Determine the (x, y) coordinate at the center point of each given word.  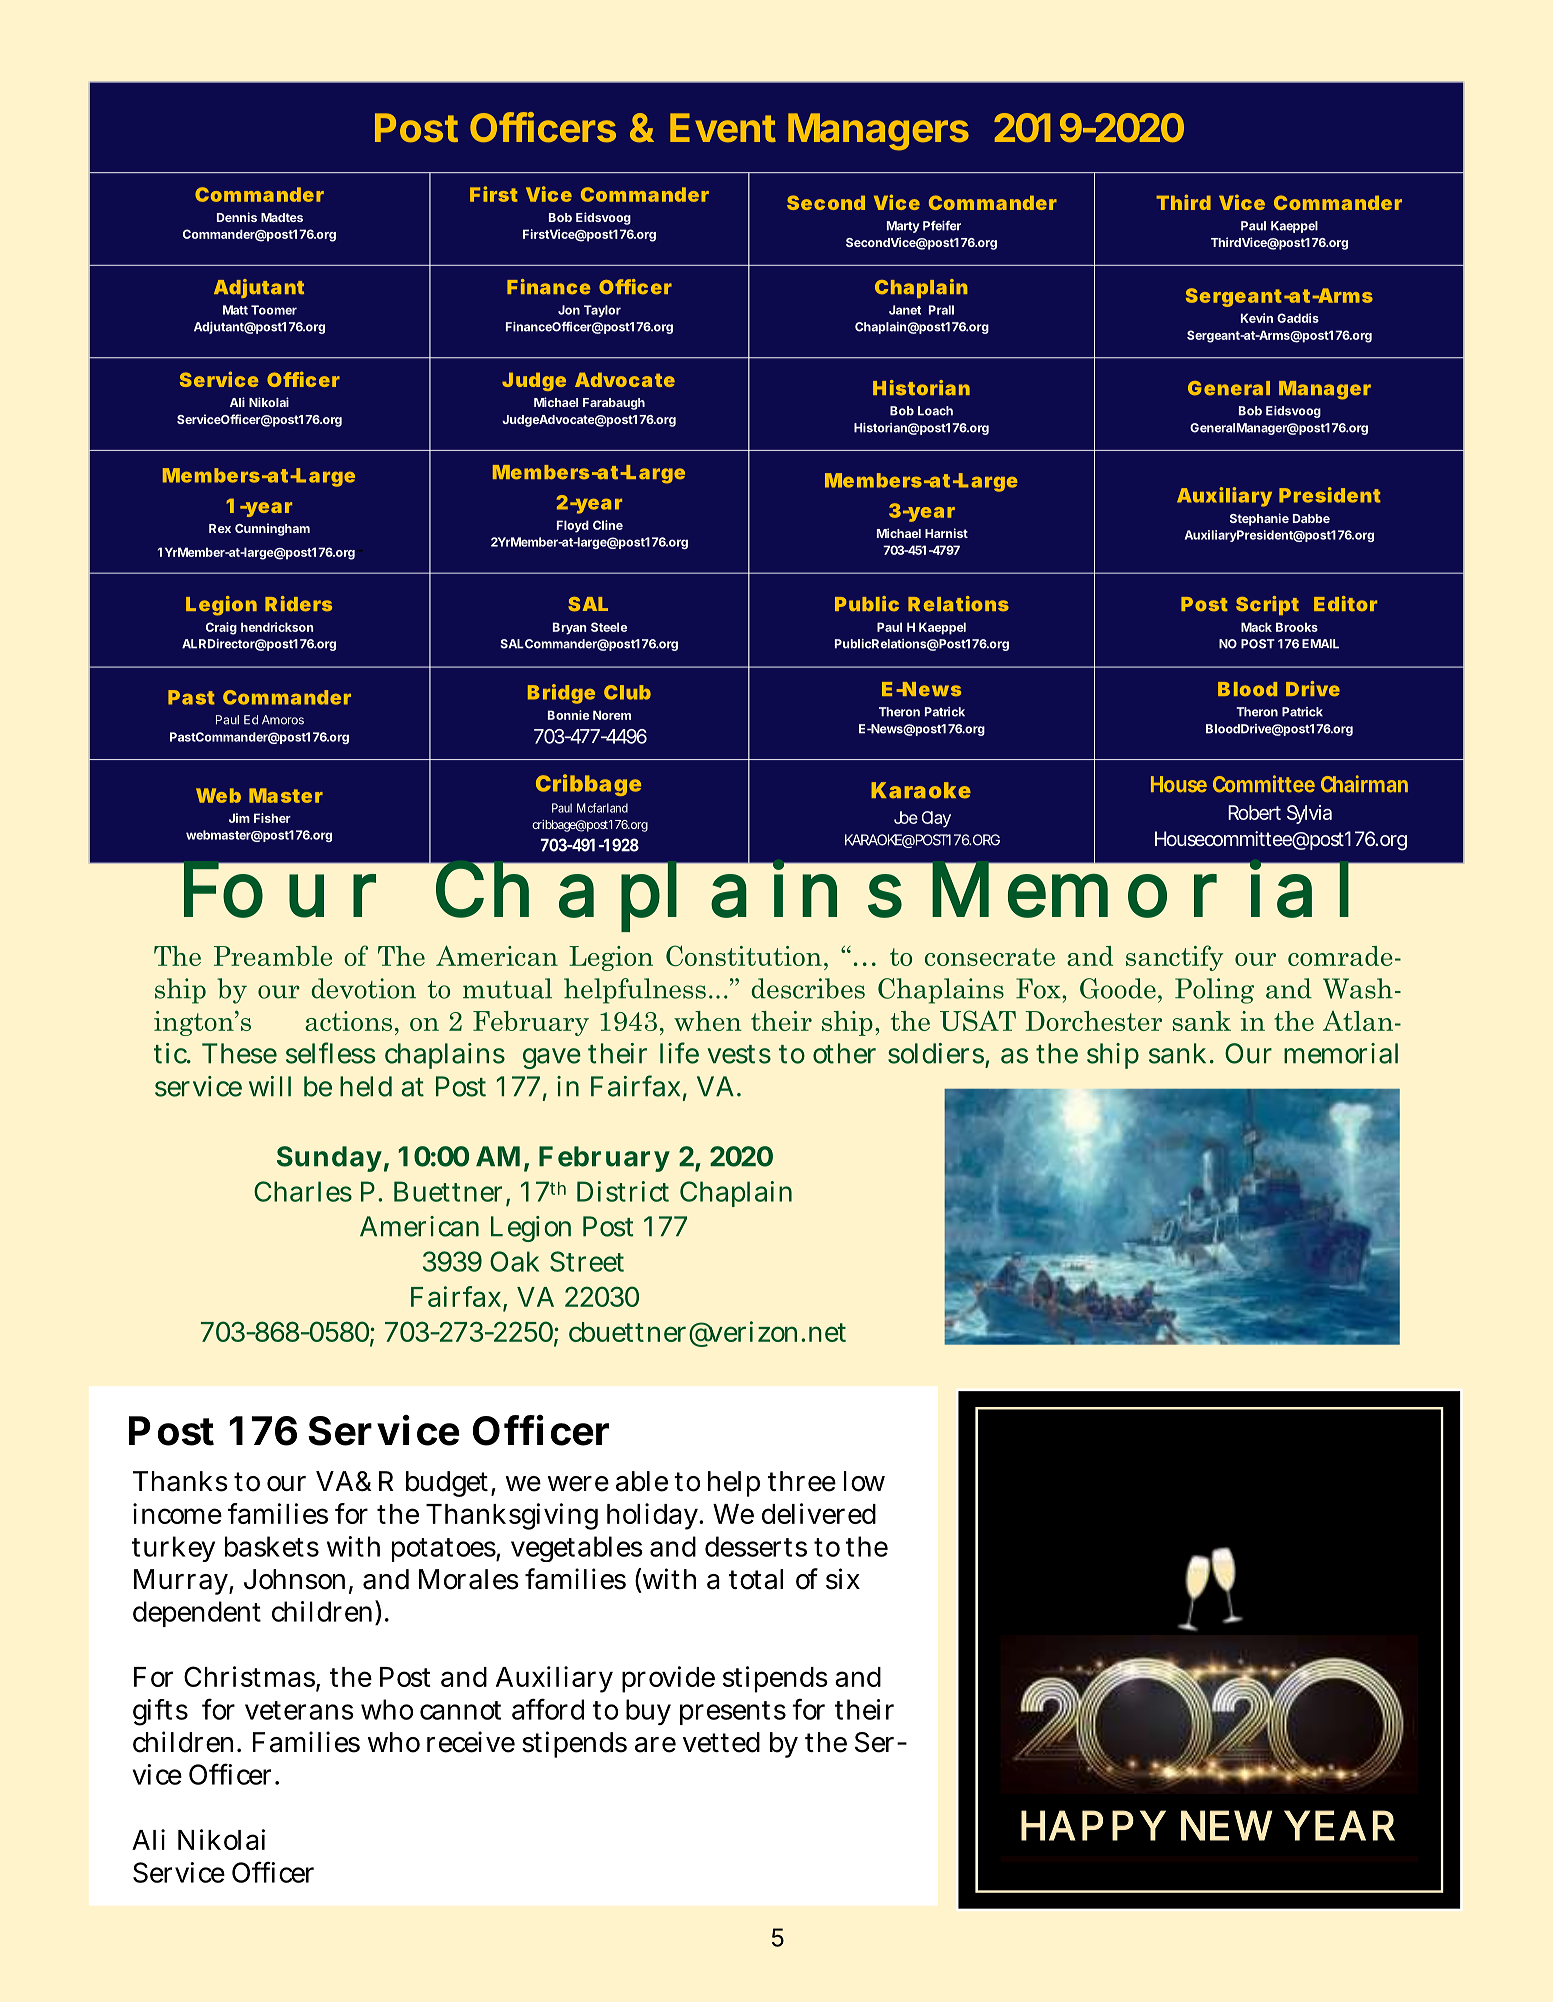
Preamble (273, 956)
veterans (299, 1710)
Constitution (744, 955)
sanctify (1175, 958)
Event (723, 127)
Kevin (1257, 318)
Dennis (237, 217)
